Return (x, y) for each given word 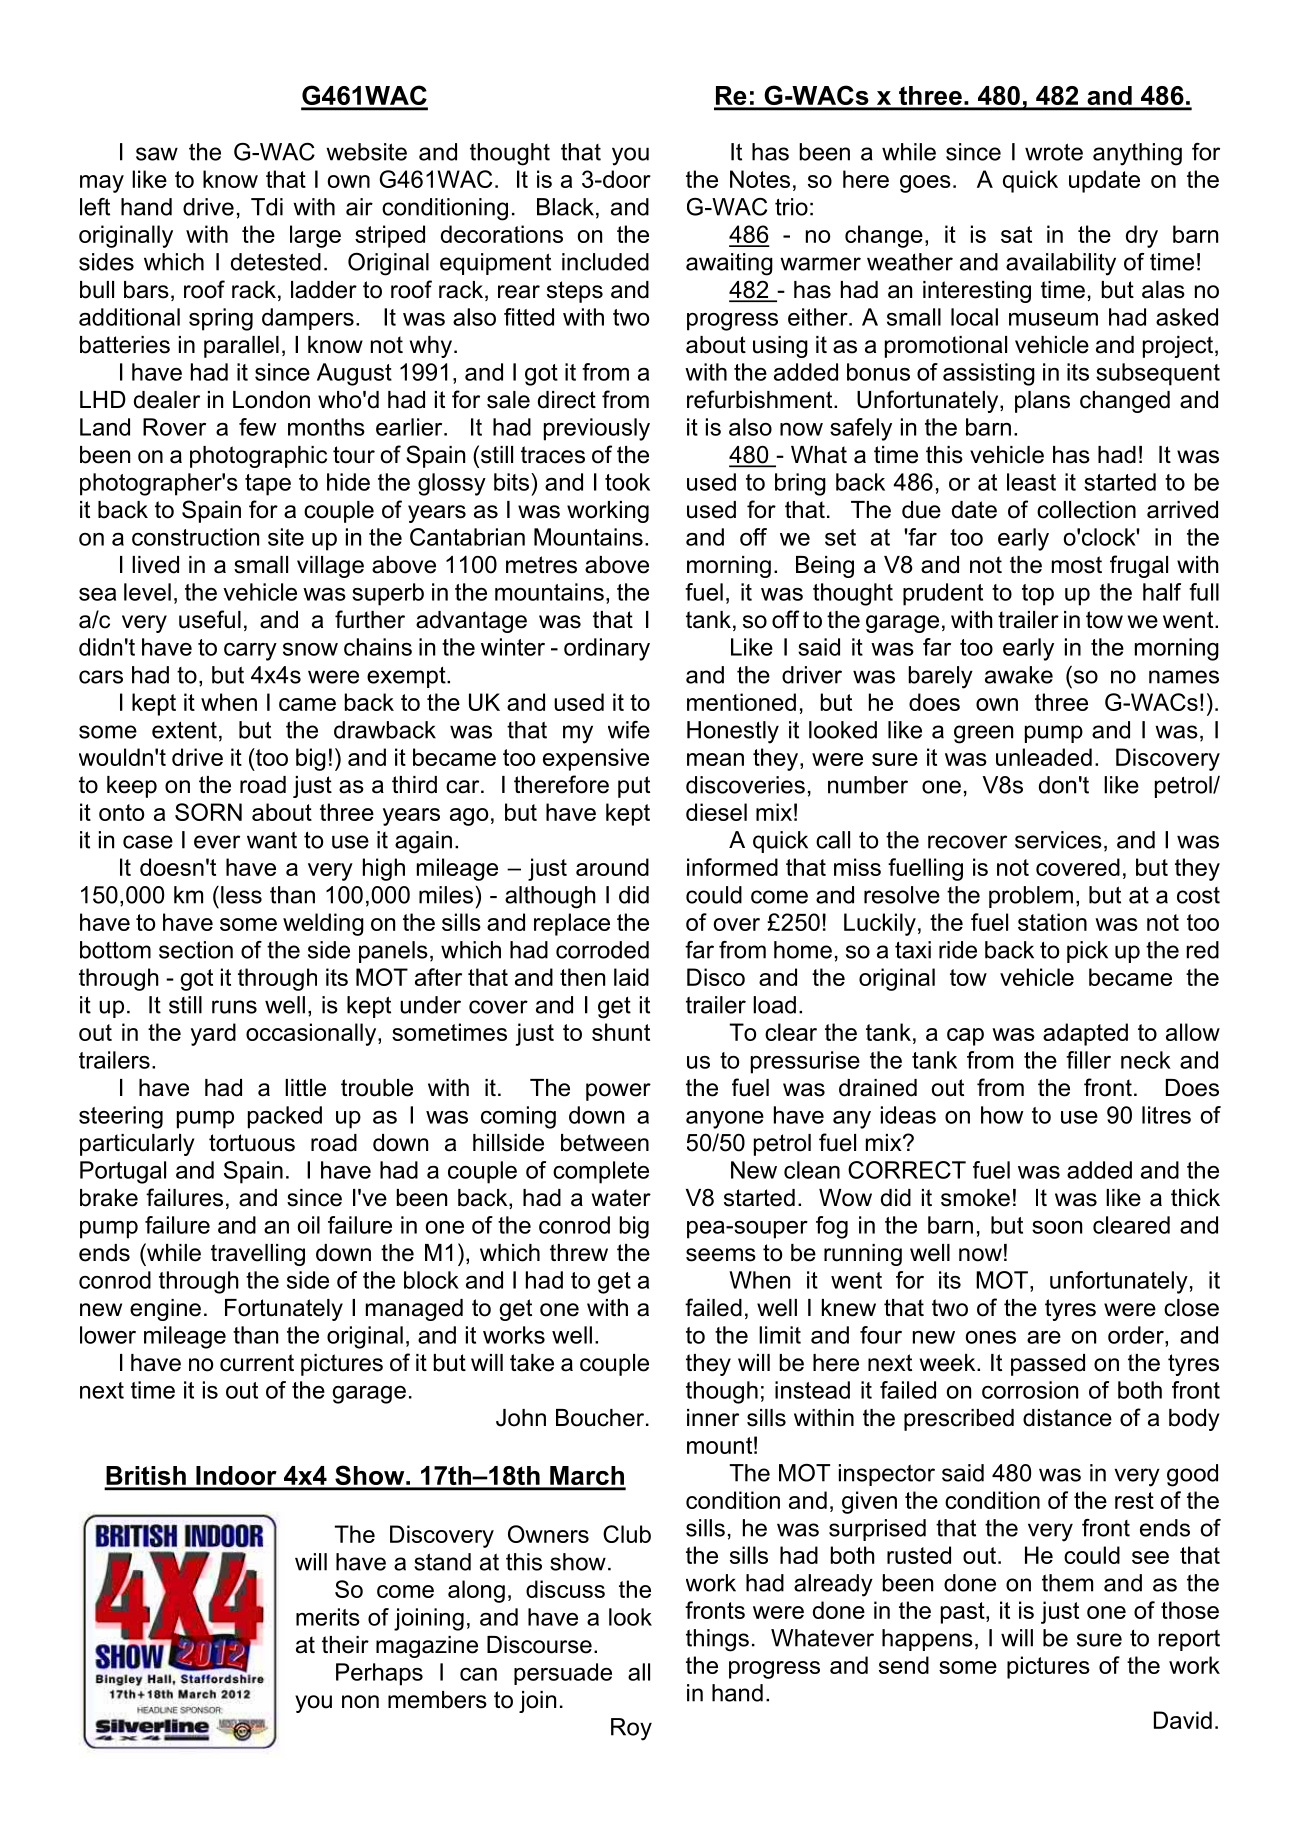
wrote (1054, 152)
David (1183, 1720)
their (345, 1645)
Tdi (267, 207)
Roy (631, 1729)
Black (565, 207)
